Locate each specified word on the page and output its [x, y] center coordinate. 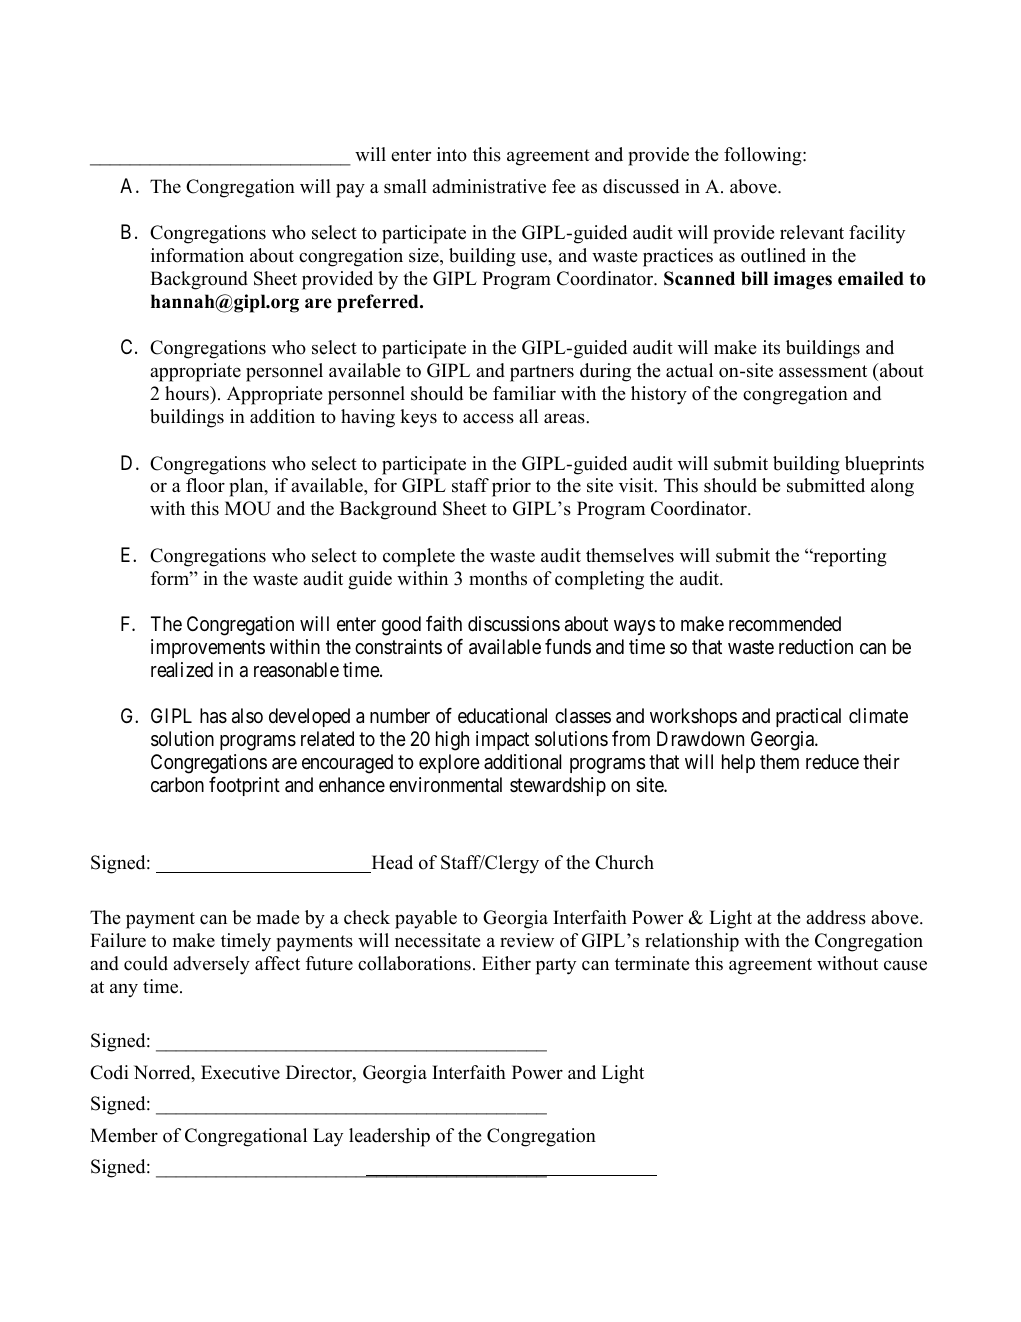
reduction [816, 647]
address [836, 917]
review [527, 940]
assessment [823, 371]
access [488, 419]
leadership [389, 1137]
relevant [812, 232]
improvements [208, 648]
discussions [514, 624]
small [405, 186]
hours [188, 393]
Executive [240, 1072]
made [278, 917]
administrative [489, 186]
